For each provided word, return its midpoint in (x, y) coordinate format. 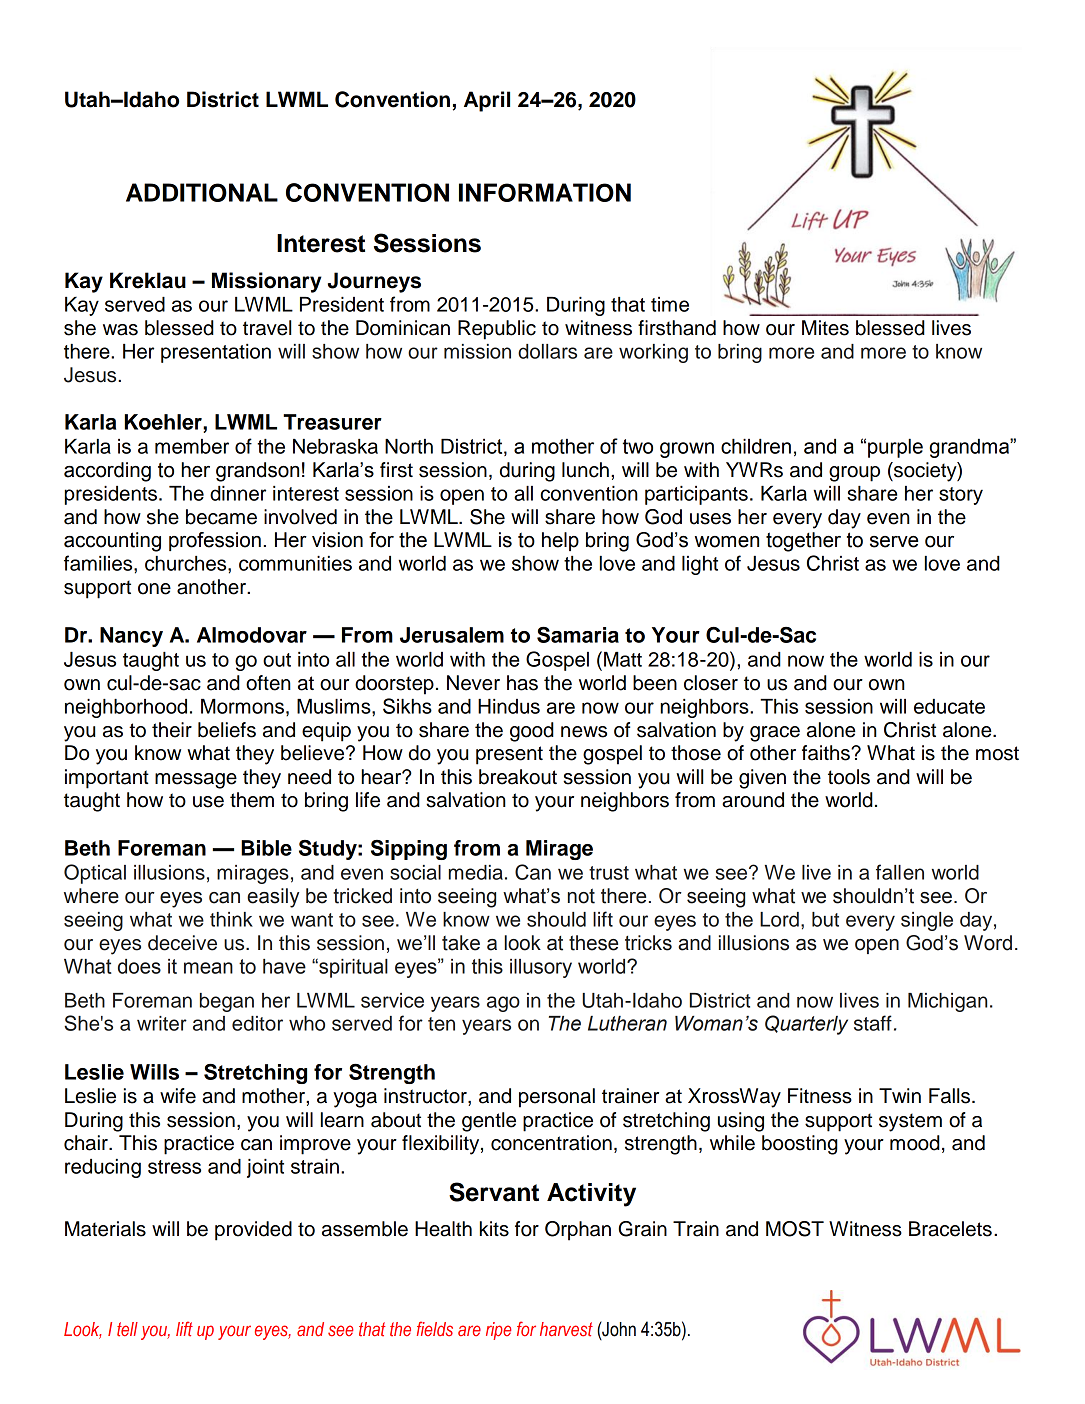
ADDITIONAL (202, 192)
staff (873, 1023)
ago (503, 1004)
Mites (825, 328)
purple (895, 448)
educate (949, 706)
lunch (585, 470)
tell (127, 1329)
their (172, 730)
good (532, 732)
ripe (498, 1331)
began (227, 1002)
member (192, 446)
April (487, 101)
